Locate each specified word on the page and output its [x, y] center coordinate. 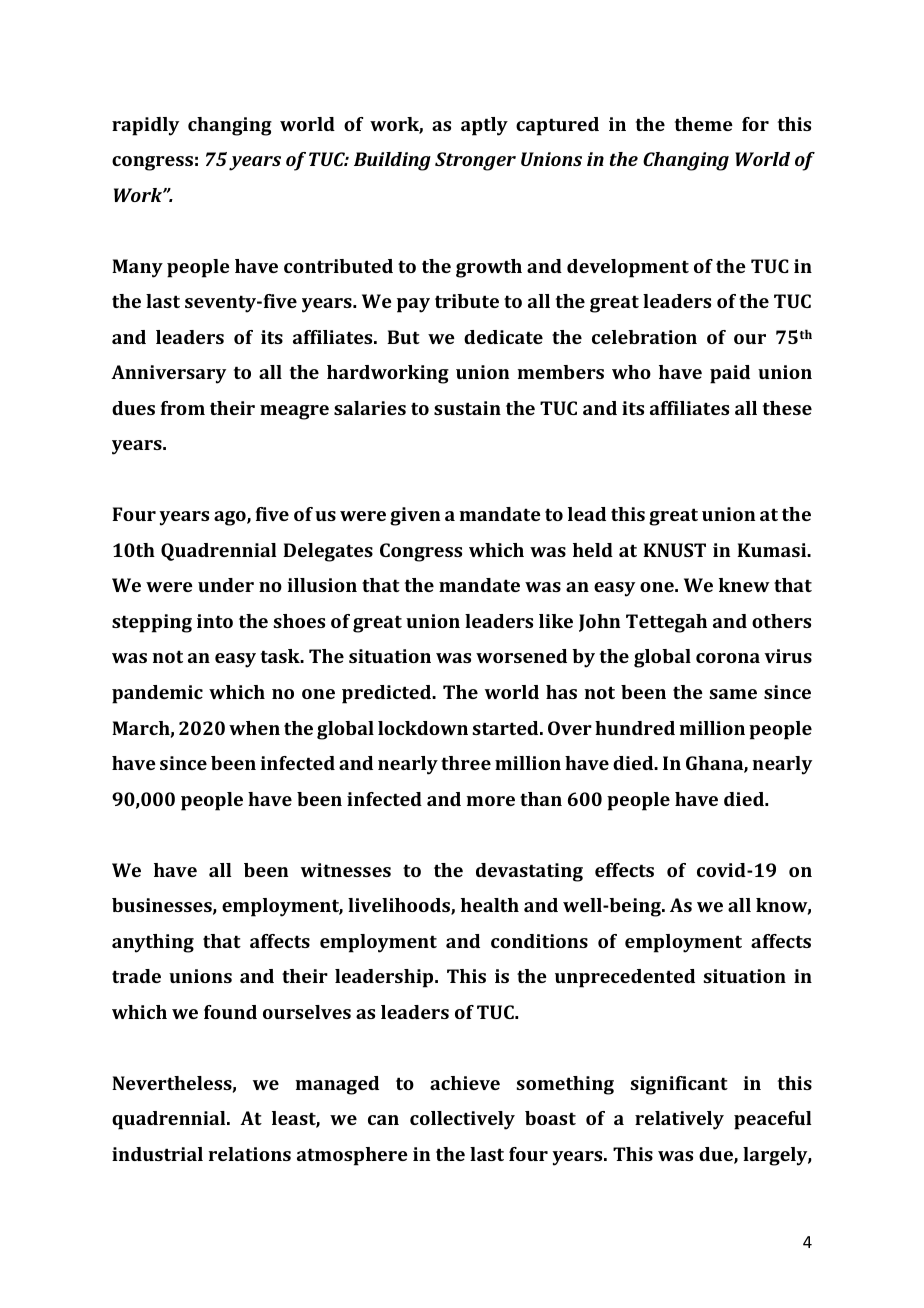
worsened [521, 656]
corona [728, 658]
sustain [467, 408]
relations [249, 1154]
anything [153, 943]
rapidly [145, 126]
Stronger [475, 161]
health [490, 905]
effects [624, 870]
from [183, 408]
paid [730, 374]
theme [704, 124]
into [215, 621]
